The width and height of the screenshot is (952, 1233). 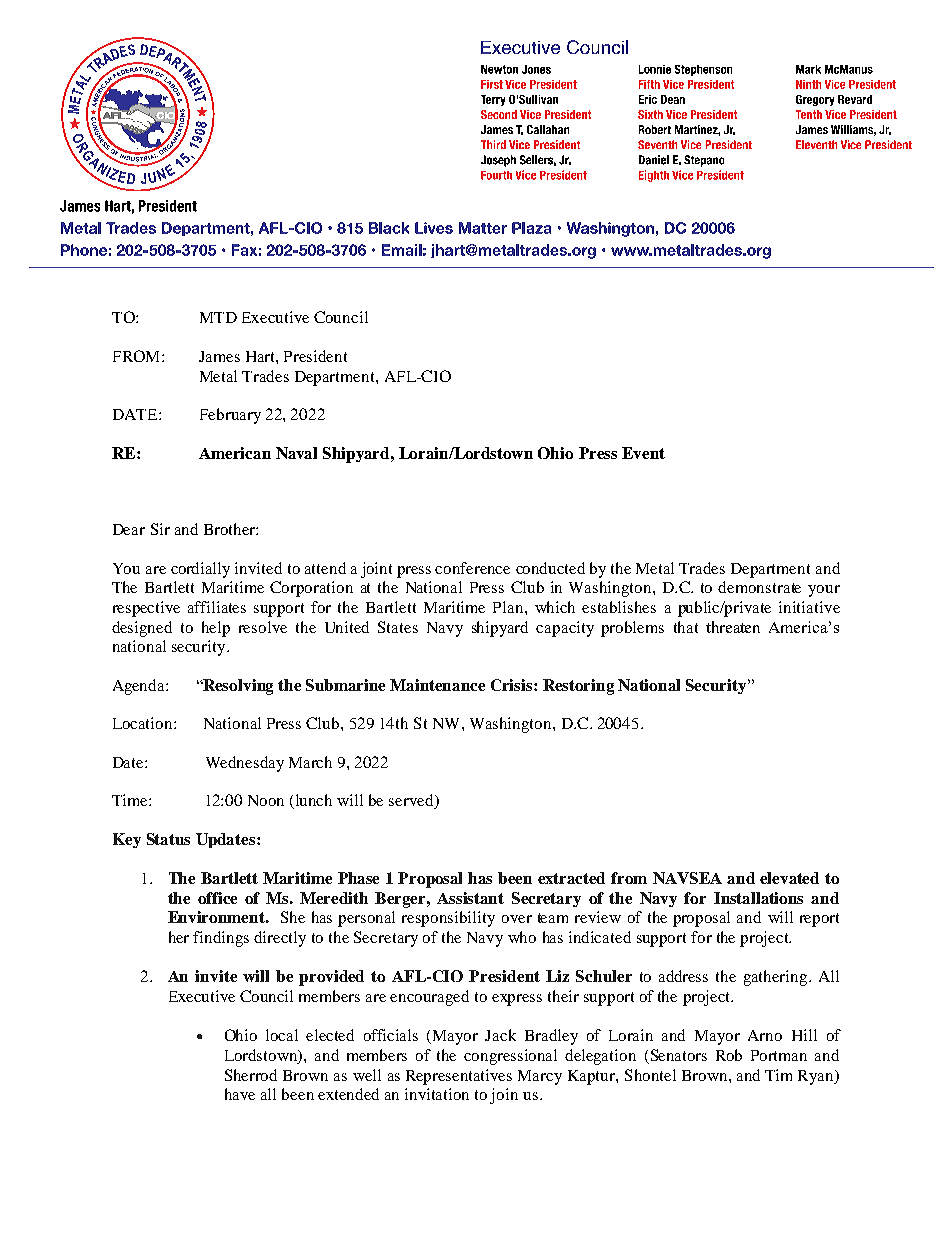 I want to click on Location, so click(x=144, y=723).
